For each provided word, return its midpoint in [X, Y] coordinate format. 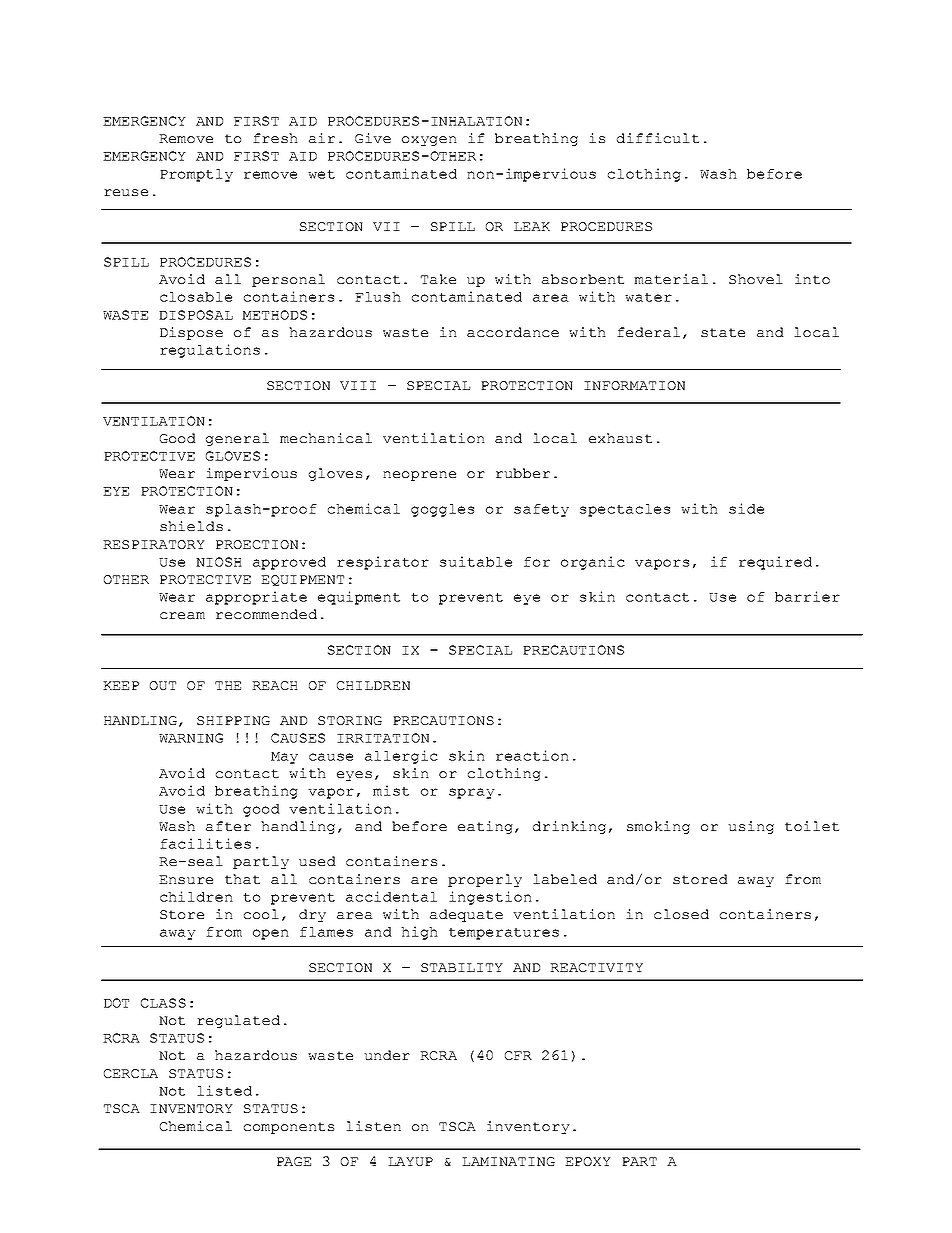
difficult [658, 138]
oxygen [429, 141]
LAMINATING [508, 1161]
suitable [476, 561]
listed [224, 1090]
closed [681, 914]
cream [182, 615]
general [237, 439]
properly [485, 880]
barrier [807, 596]
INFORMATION [634, 385]
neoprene [419, 476]
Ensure [186, 879]
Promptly [196, 175]
